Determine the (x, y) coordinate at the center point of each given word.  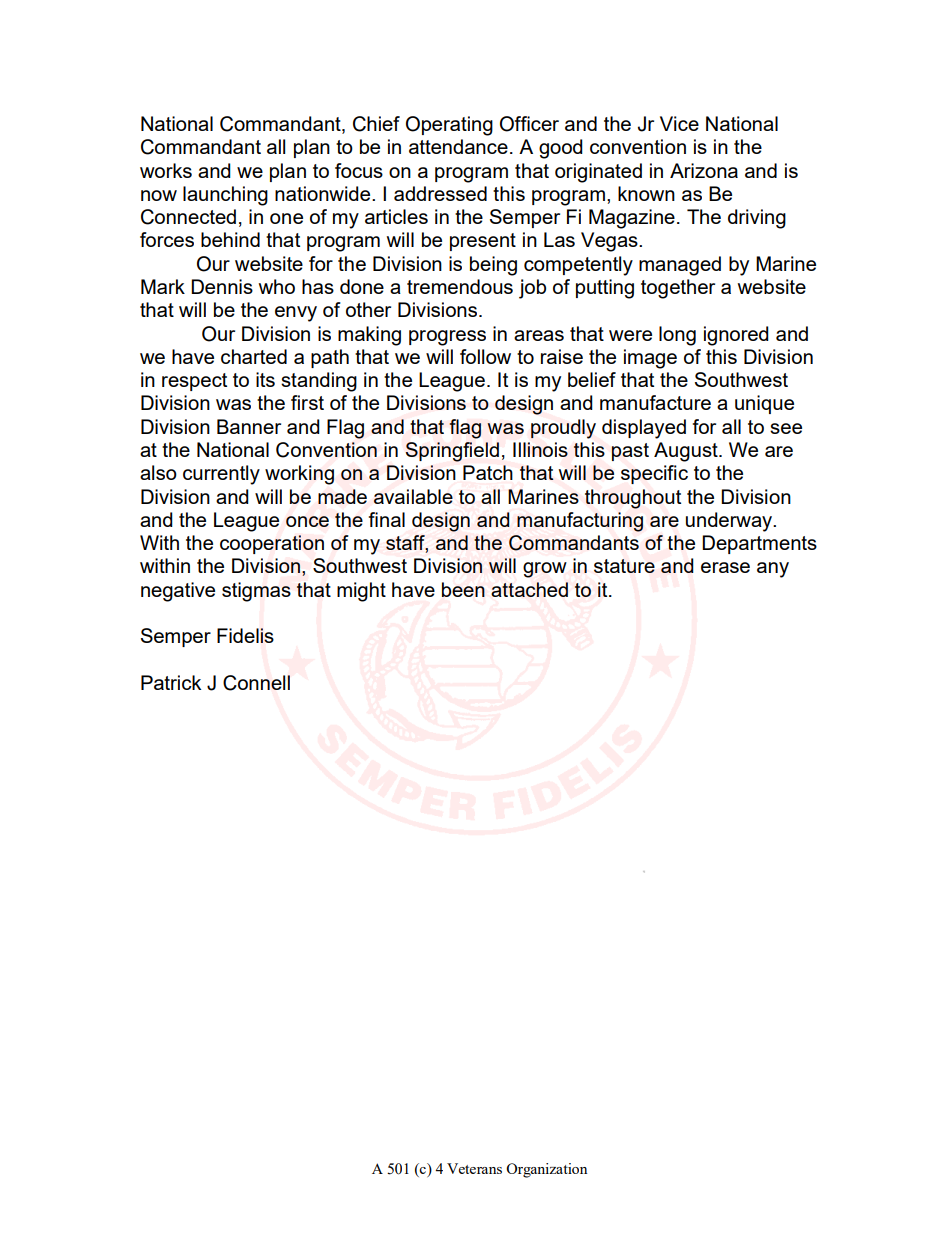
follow (485, 356)
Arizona (704, 170)
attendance (458, 146)
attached (529, 589)
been (463, 589)
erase (725, 567)
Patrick (171, 682)
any (773, 570)
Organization (546, 1170)
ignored (736, 336)
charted (254, 356)
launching (225, 196)
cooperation (272, 544)
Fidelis (245, 635)
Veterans (474, 1168)
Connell (256, 683)
